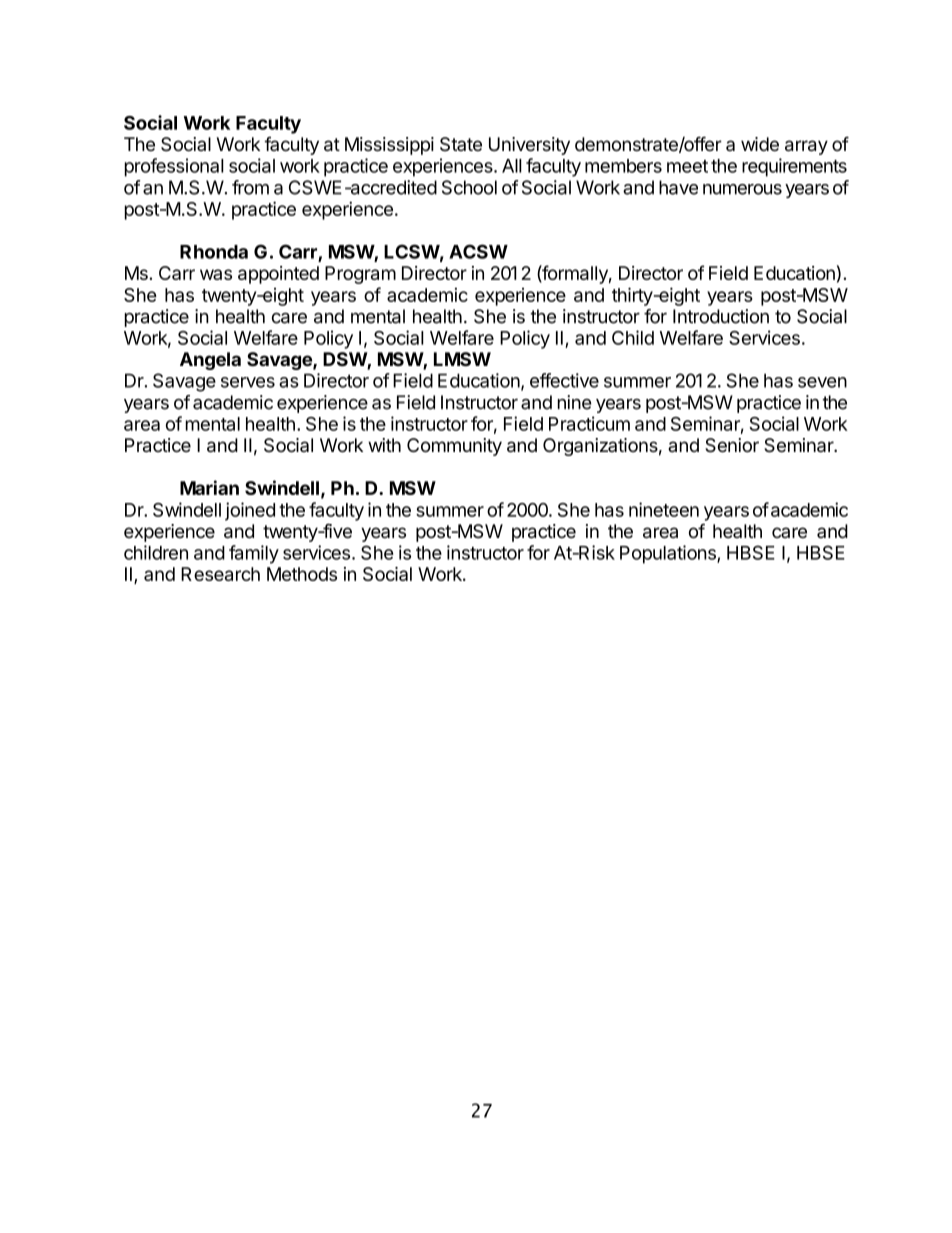  Describe the element at coordinates (732, 445) in the screenshot. I see `Senior` at that location.
